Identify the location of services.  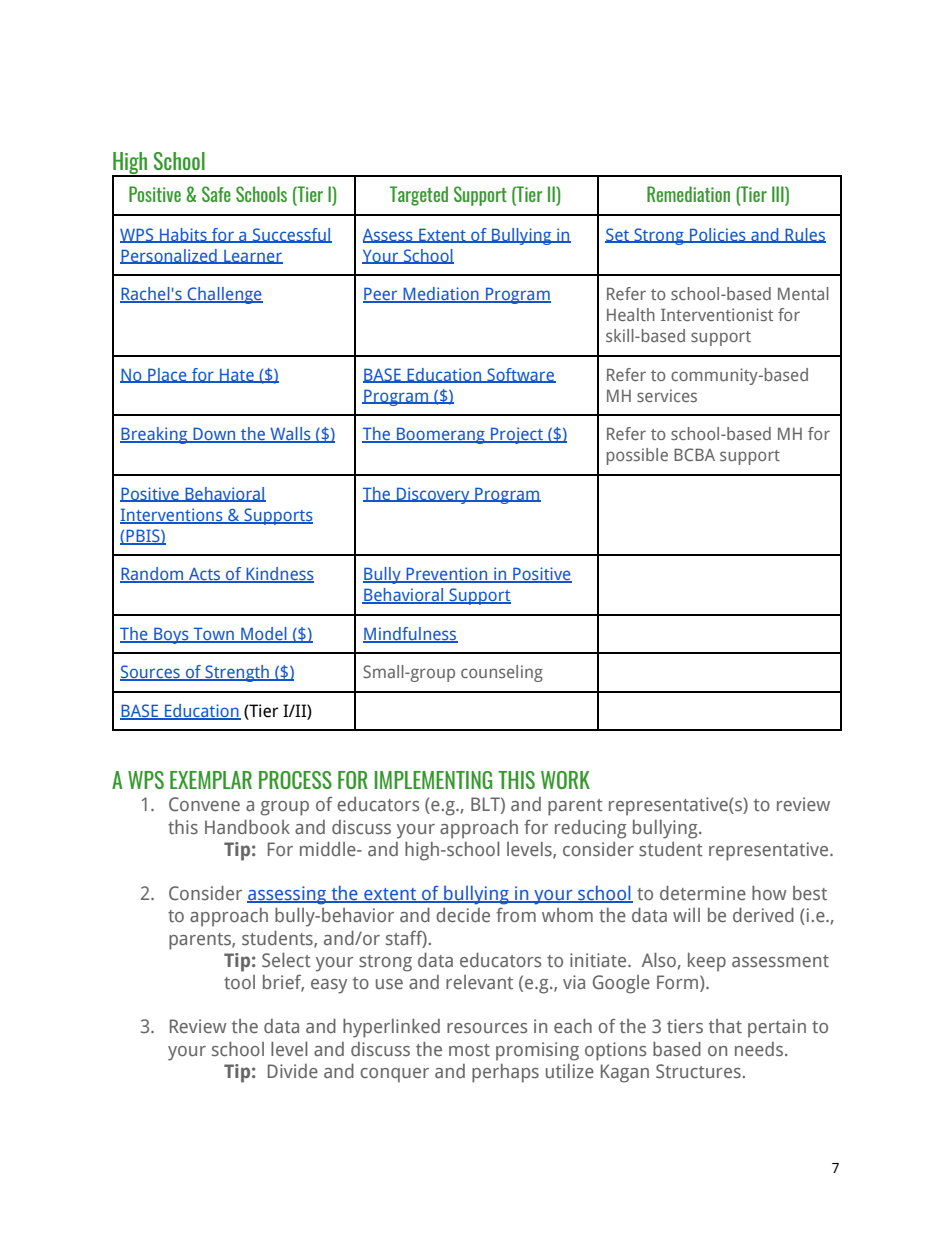
(667, 395).
